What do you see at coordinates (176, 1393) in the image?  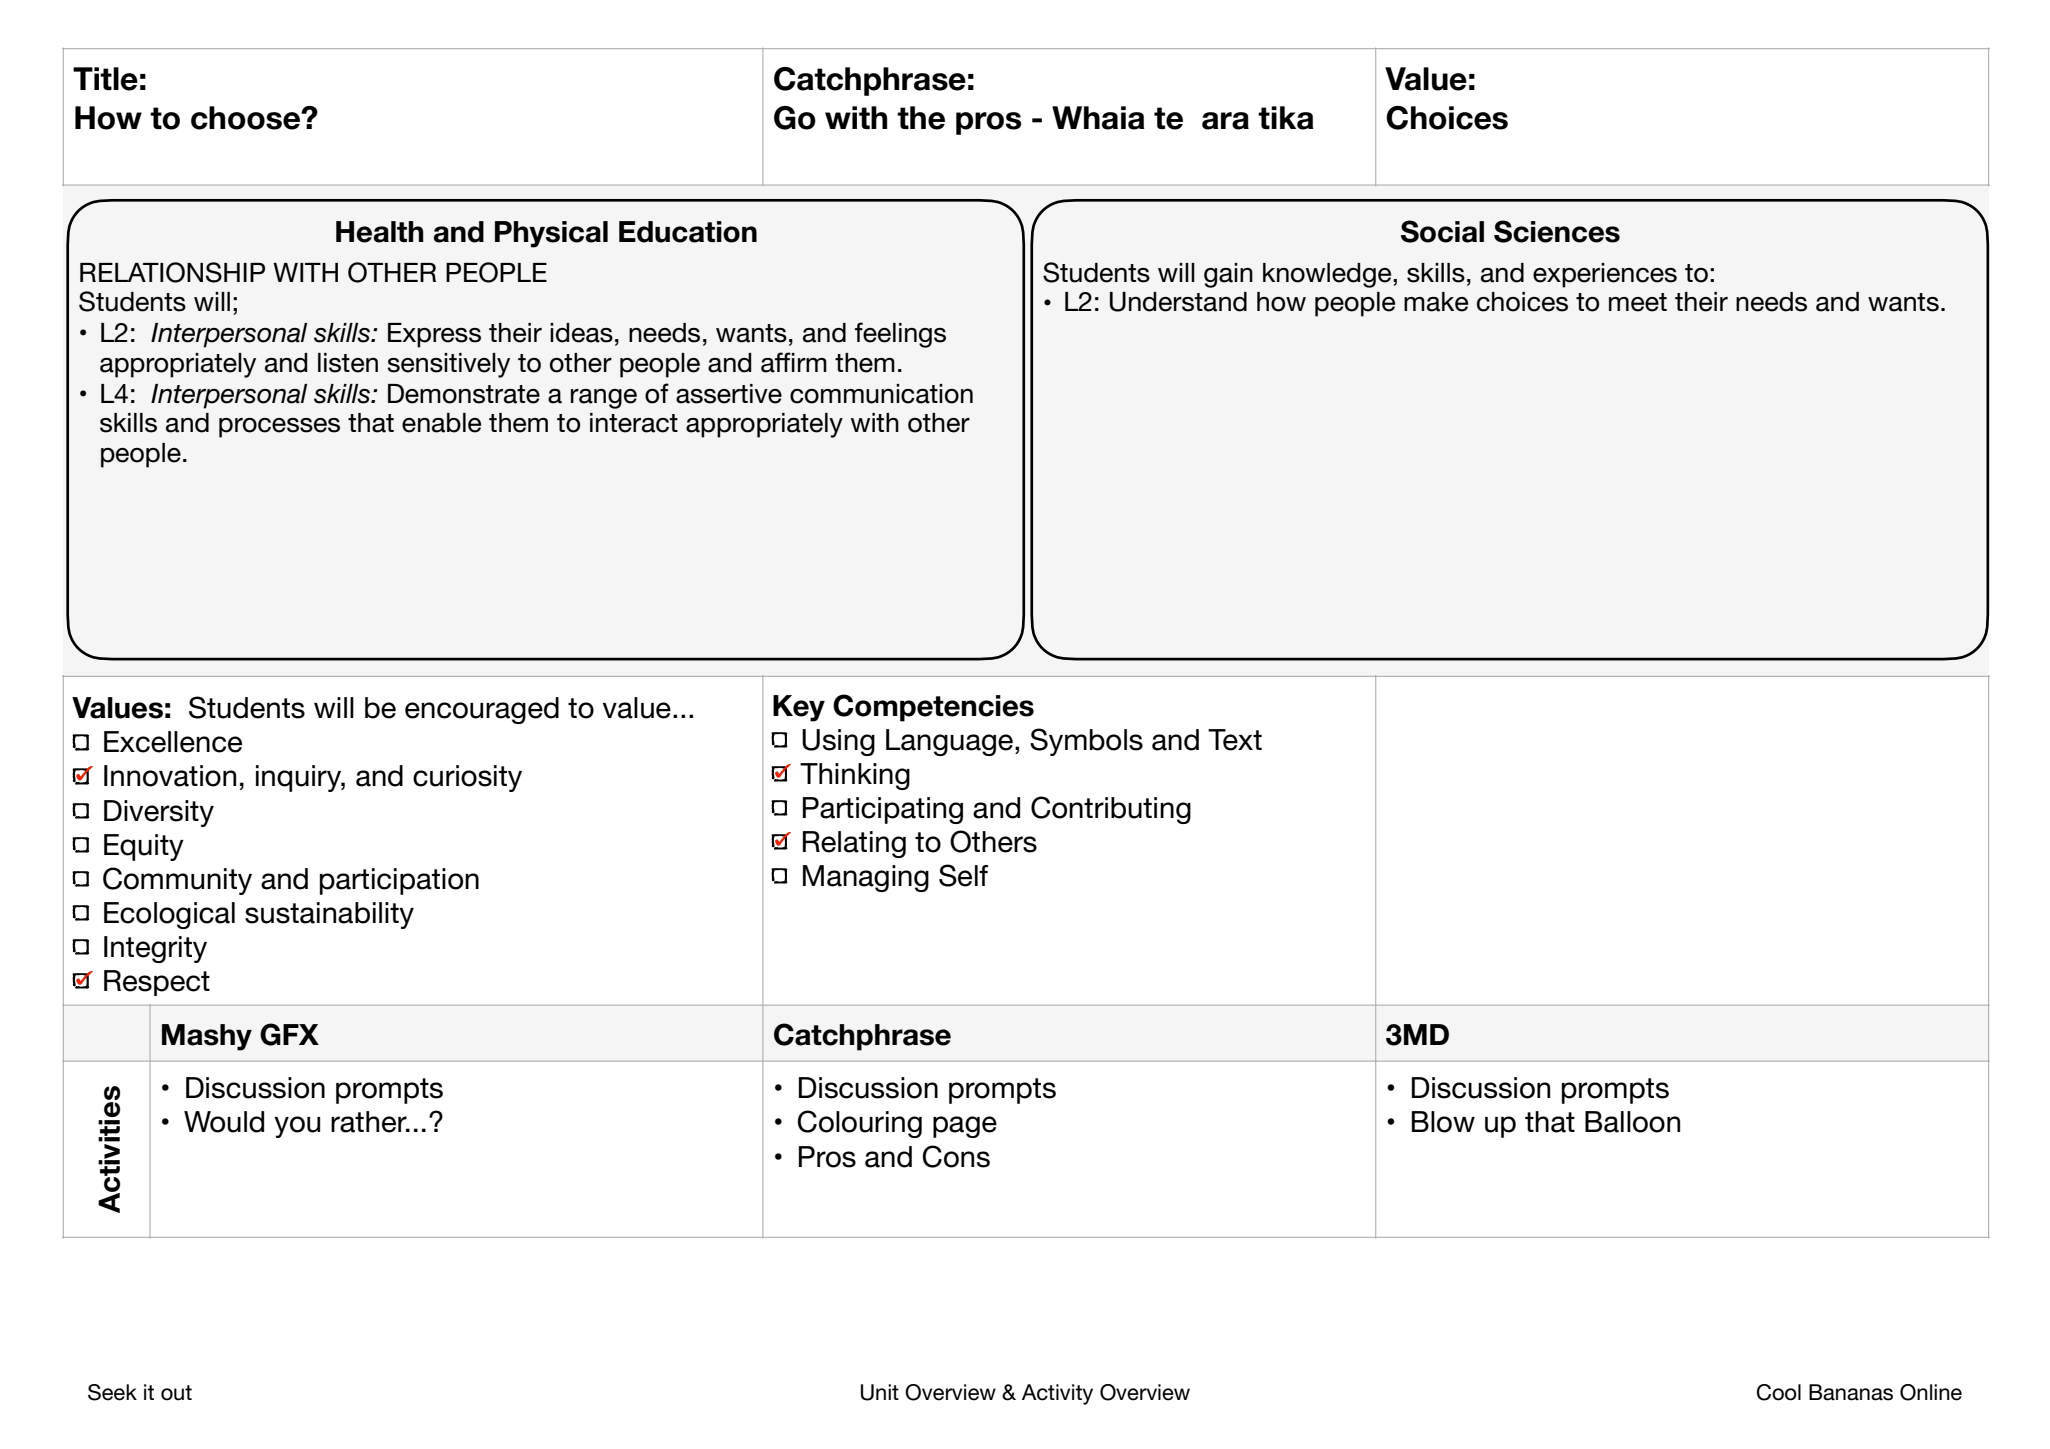 I see `out` at bounding box center [176, 1393].
